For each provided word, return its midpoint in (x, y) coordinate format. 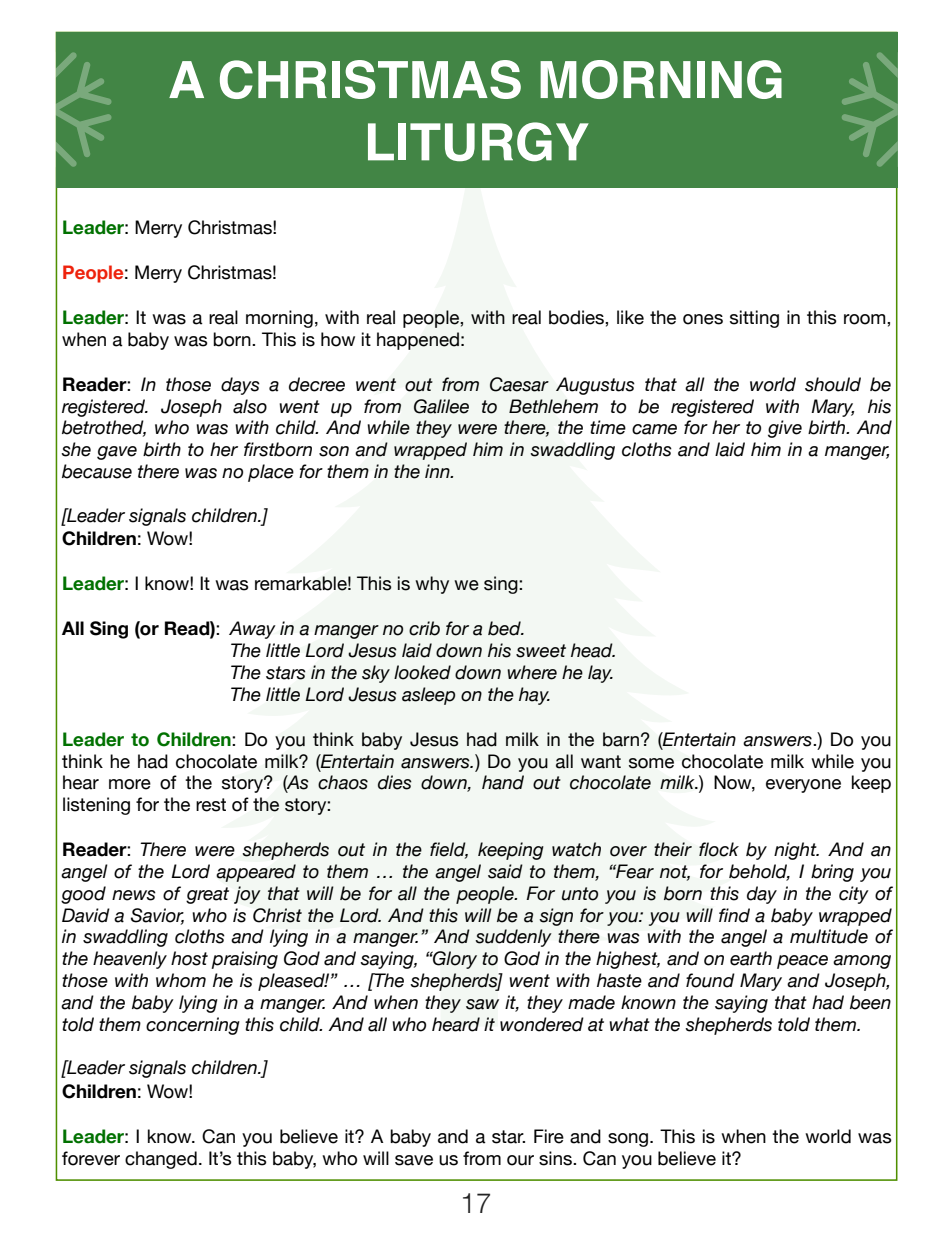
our (520, 1160)
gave (117, 453)
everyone (803, 786)
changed (161, 1160)
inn (438, 471)
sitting (754, 319)
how (338, 339)
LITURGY (478, 142)
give (785, 429)
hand (503, 782)
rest (211, 805)
